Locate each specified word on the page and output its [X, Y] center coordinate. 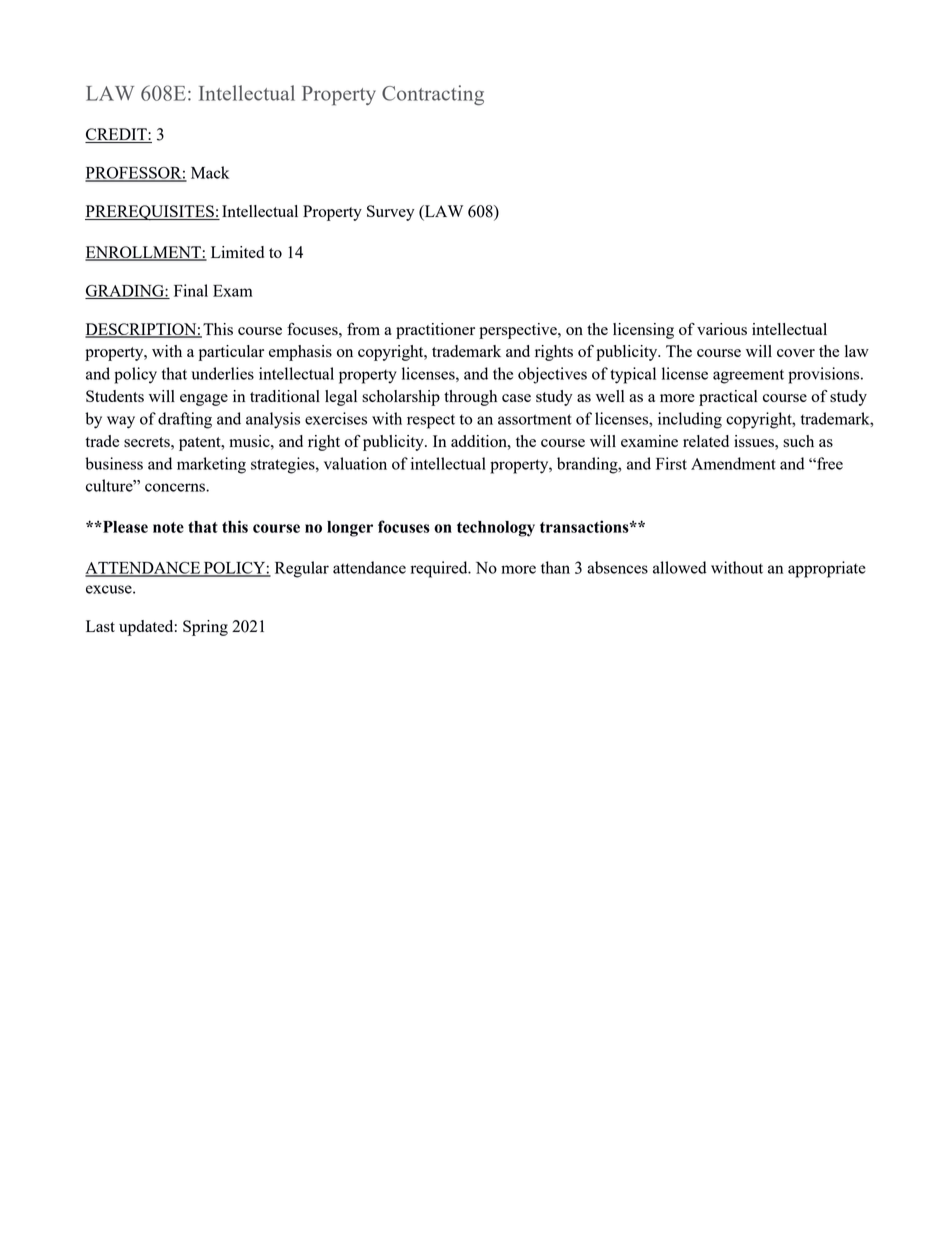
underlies [223, 373]
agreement [748, 376]
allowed [680, 567]
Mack [210, 172]
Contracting [433, 95]
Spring [205, 628]
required [440, 569]
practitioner [435, 331]
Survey [391, 213]
